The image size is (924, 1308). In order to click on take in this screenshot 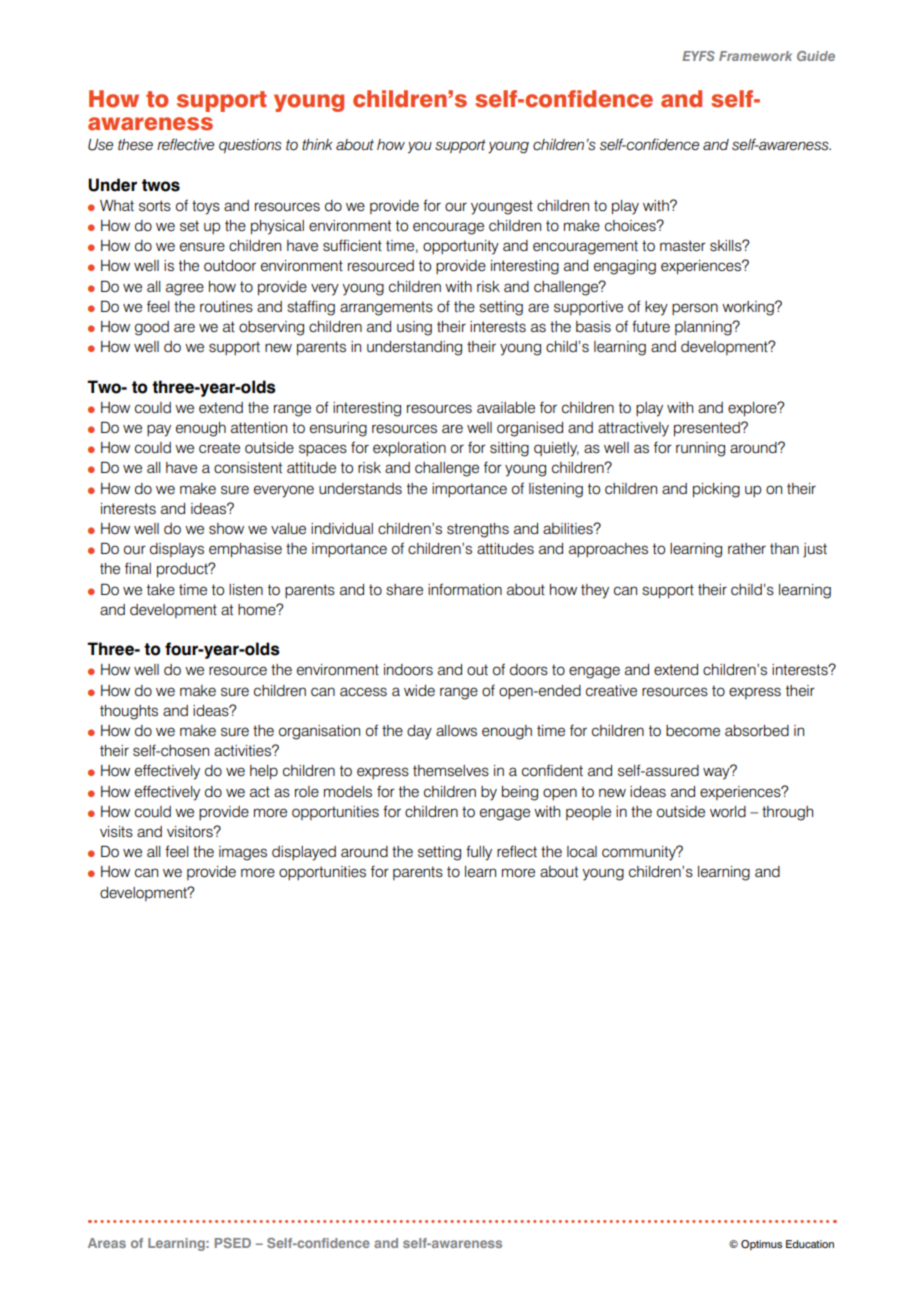, I will do `click(161, 590)`.
